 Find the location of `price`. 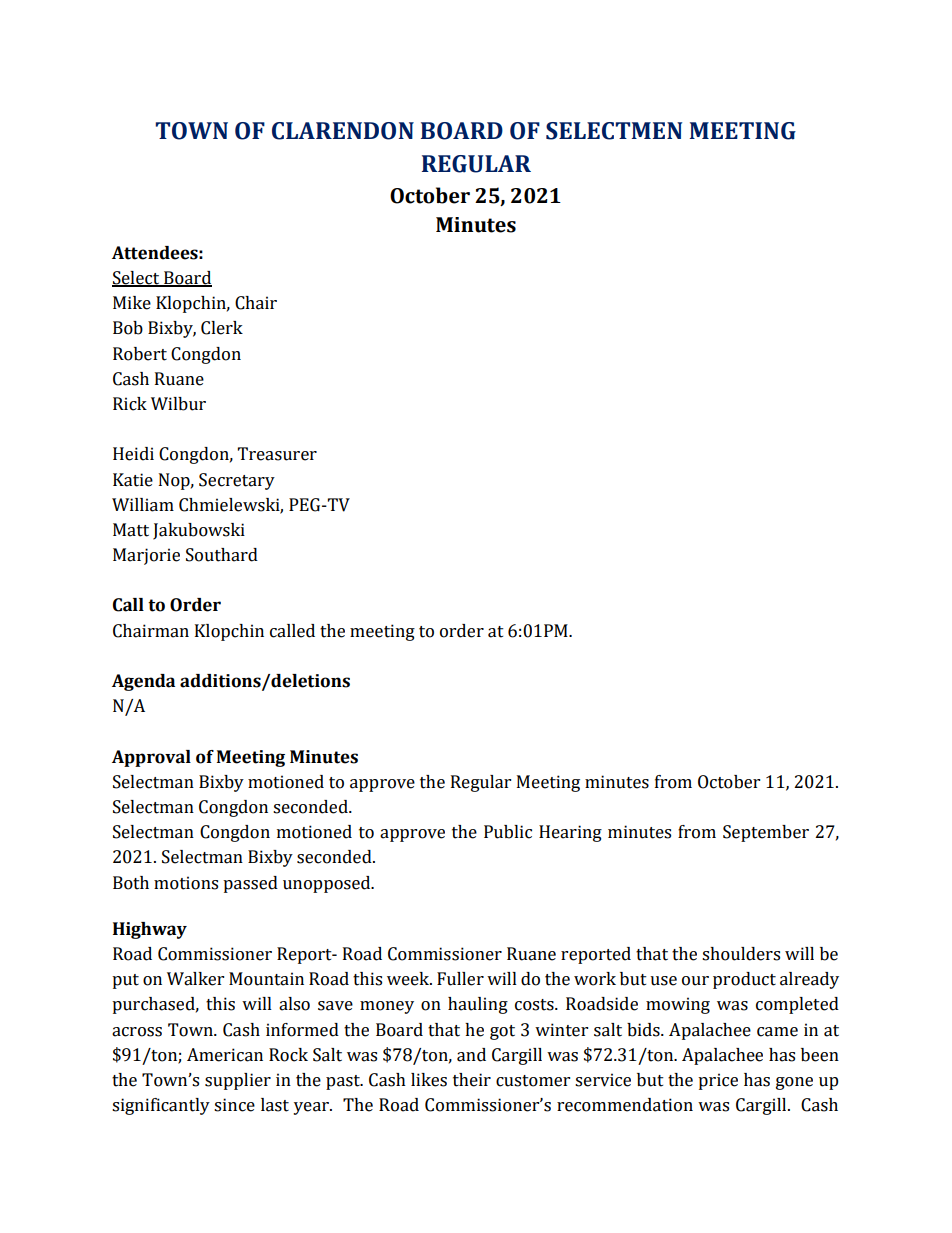

price is located at coordinates (718, 1081).
